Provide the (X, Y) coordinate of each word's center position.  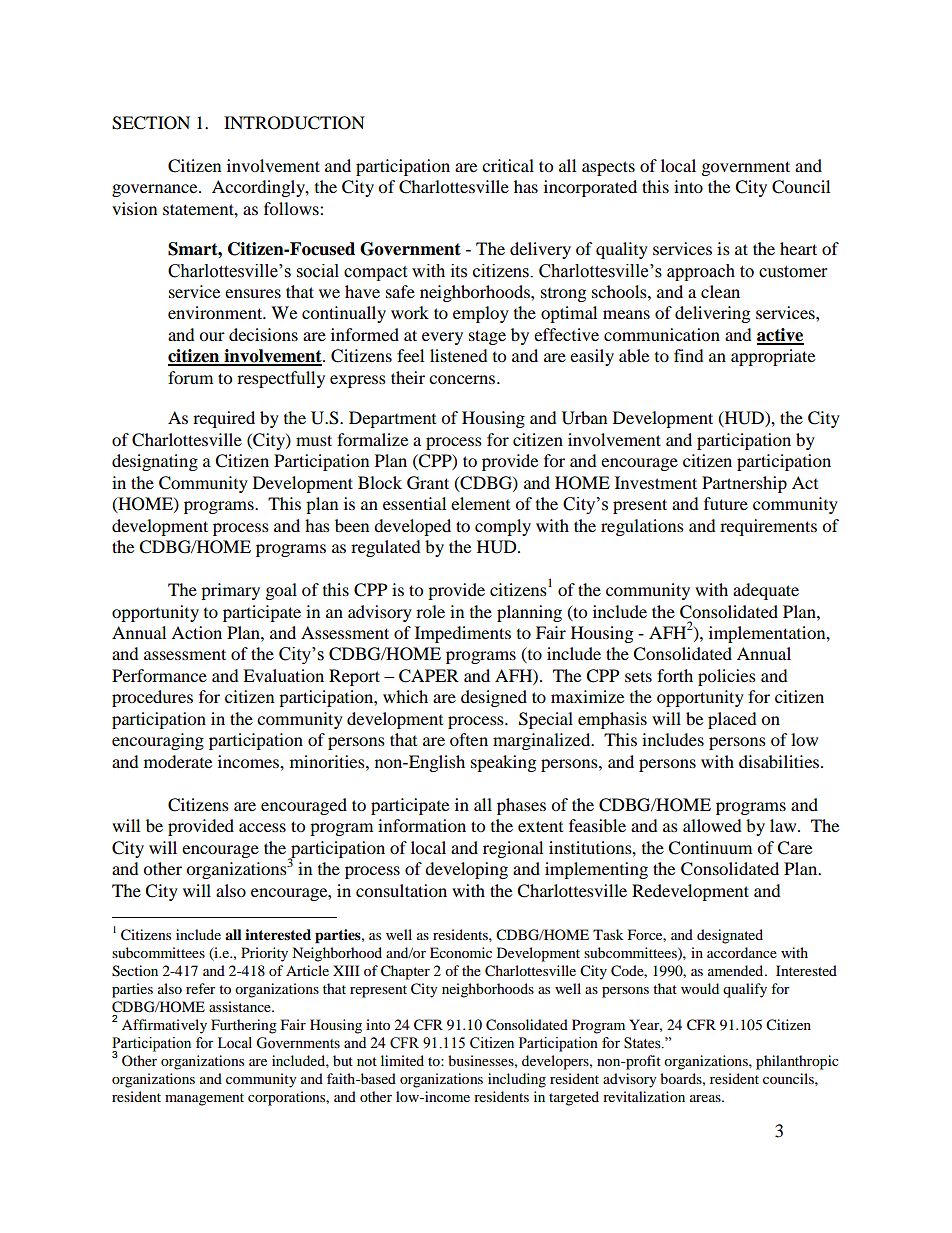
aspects (608, 168)
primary (230, 591)
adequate (766, 591)
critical (508, 165)
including (517, 1080)
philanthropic (797, 1062)
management (204, 1099)
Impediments (463, 634)
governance (156, 190)
